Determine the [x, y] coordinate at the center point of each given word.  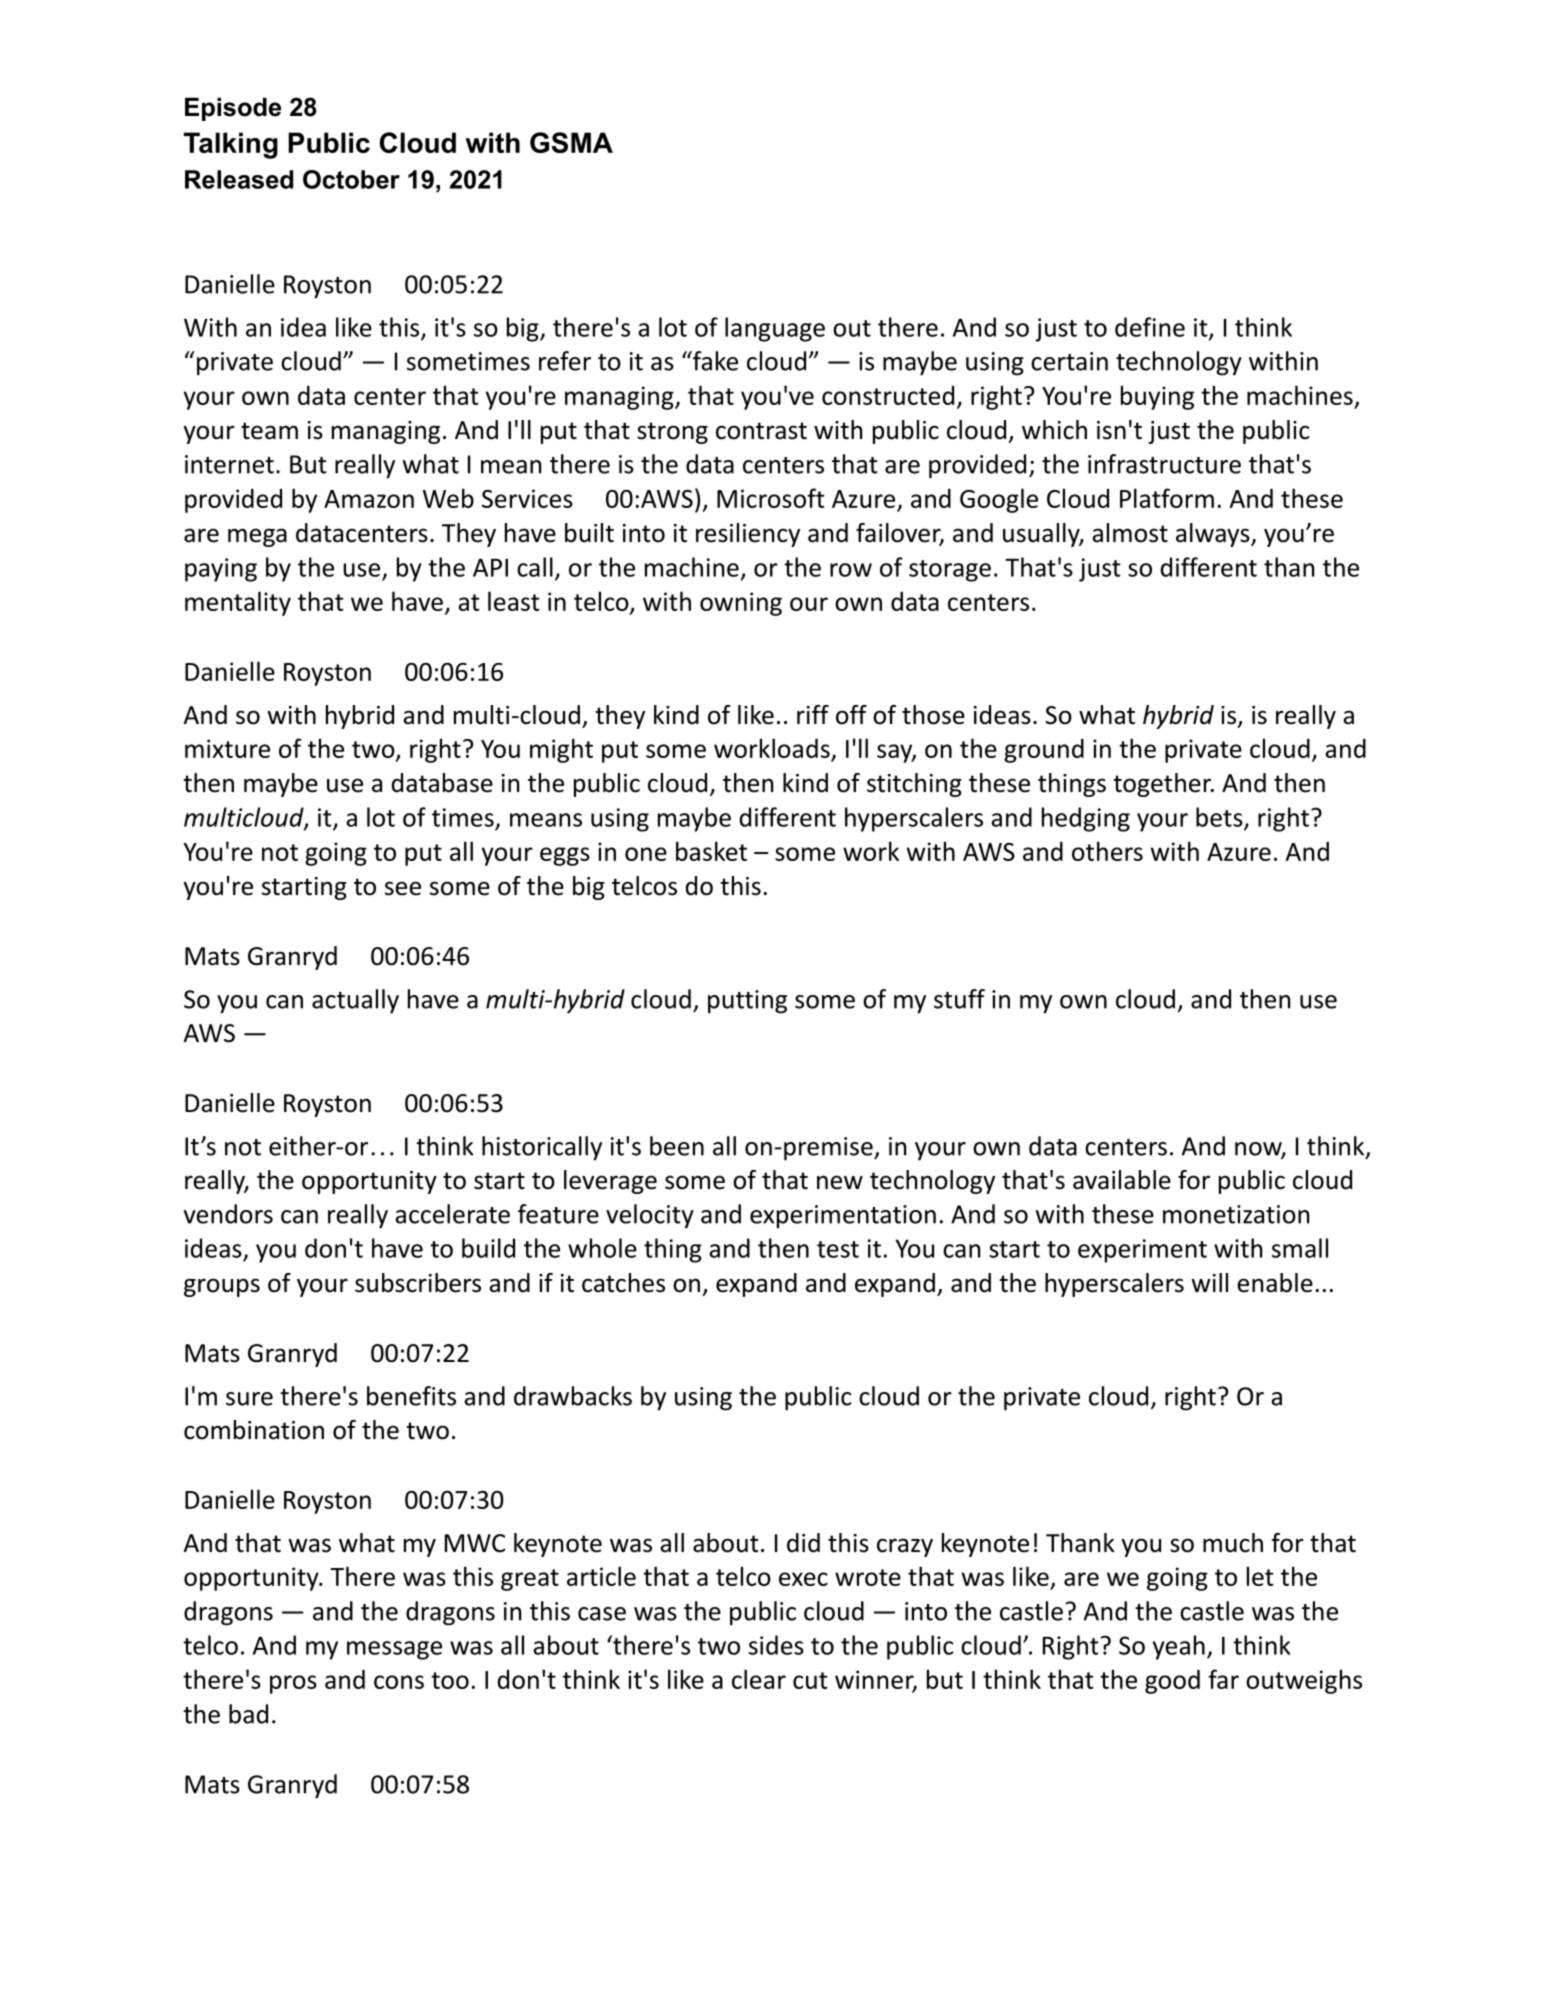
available [1122, 1180]
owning [741, 604]
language [775, 329]
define [1150, 327]
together [1163, 785]
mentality [238, 603]
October [351, 179]
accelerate [452, 1214]
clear [759, 1679]
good [1172, 1681]
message [394, 1650]
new [840, 1182]
